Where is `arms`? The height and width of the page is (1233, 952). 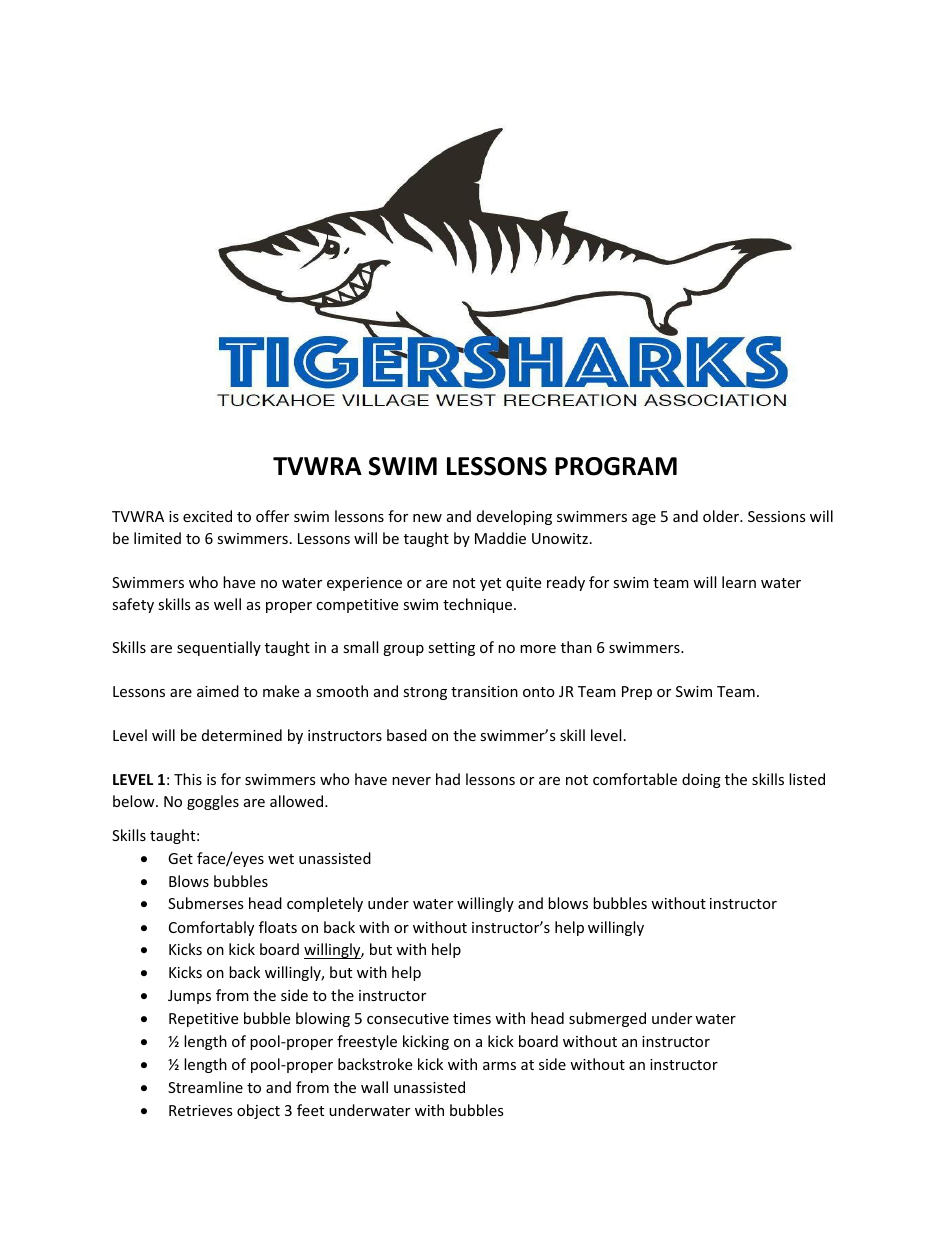
arms is located at coordinates (499, 1066).
